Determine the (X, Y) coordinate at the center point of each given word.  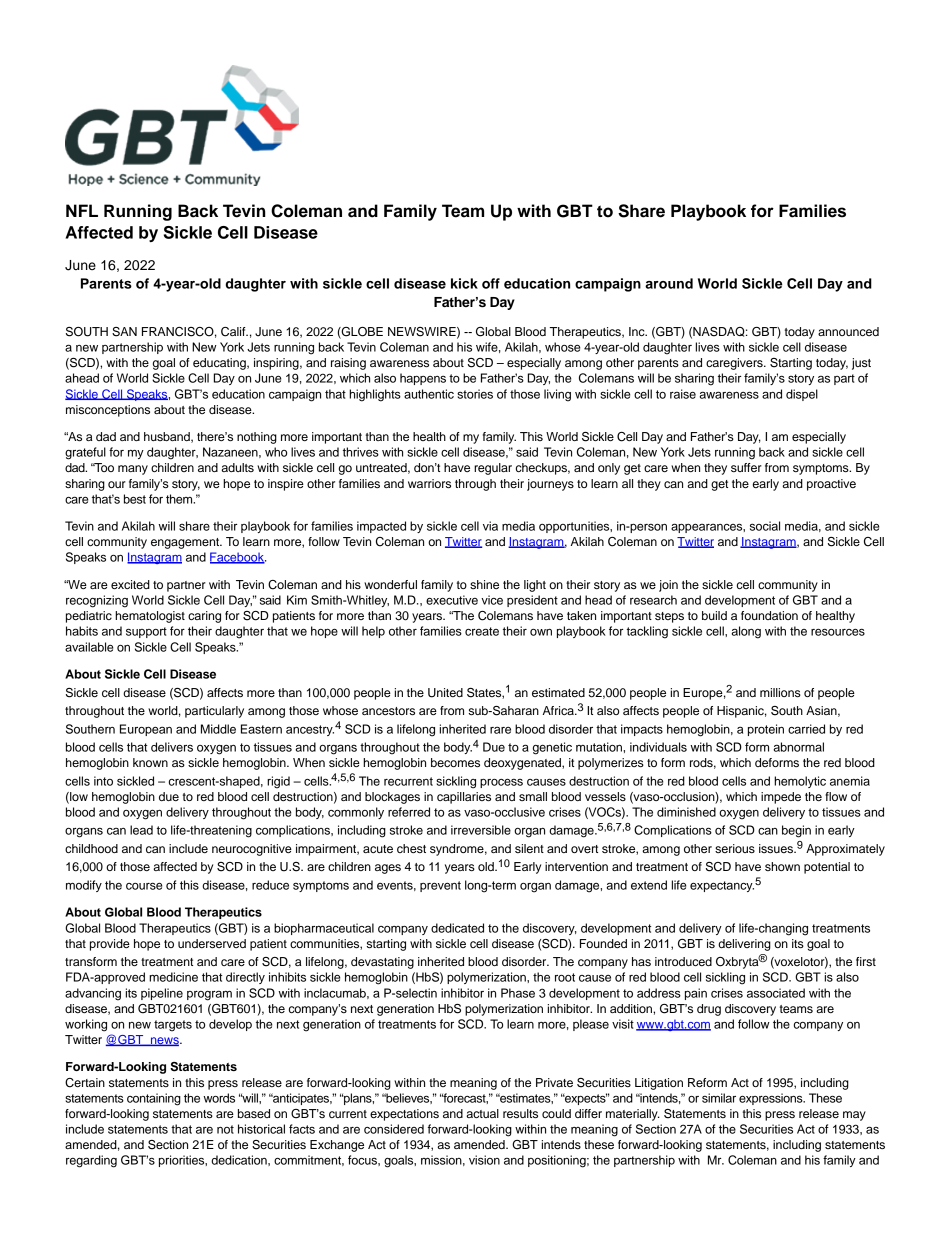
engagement (186, 543)
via (490, 526)
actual (482, 1113)
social (765, 526)
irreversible (481, 830)
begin (796, 831)
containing (154, 1099)
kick (464, 283)
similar (719, 1098)
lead (141, 830)
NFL (82, 210)
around (669, 283)
